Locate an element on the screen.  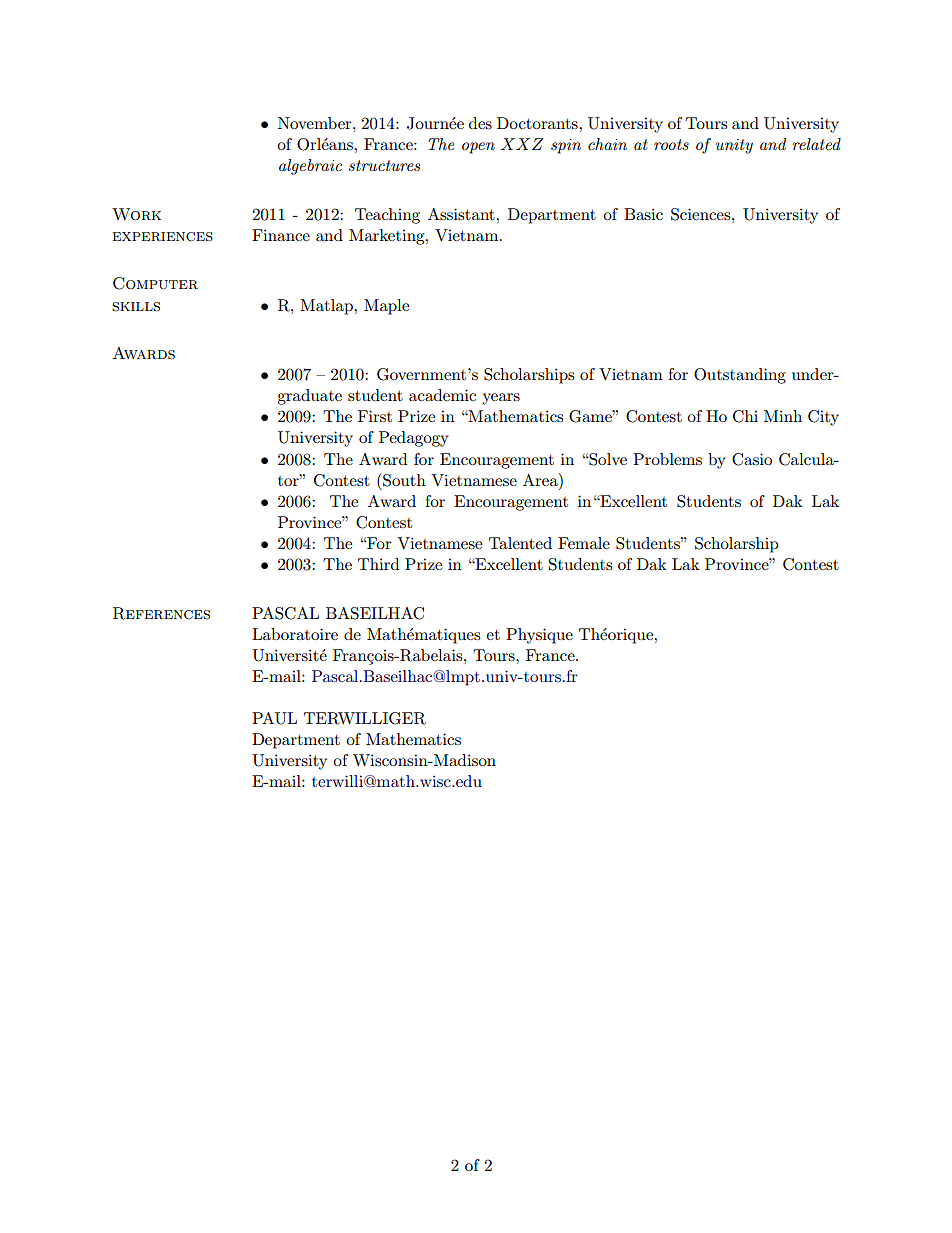
unity is located at coordinates (734, 146).
